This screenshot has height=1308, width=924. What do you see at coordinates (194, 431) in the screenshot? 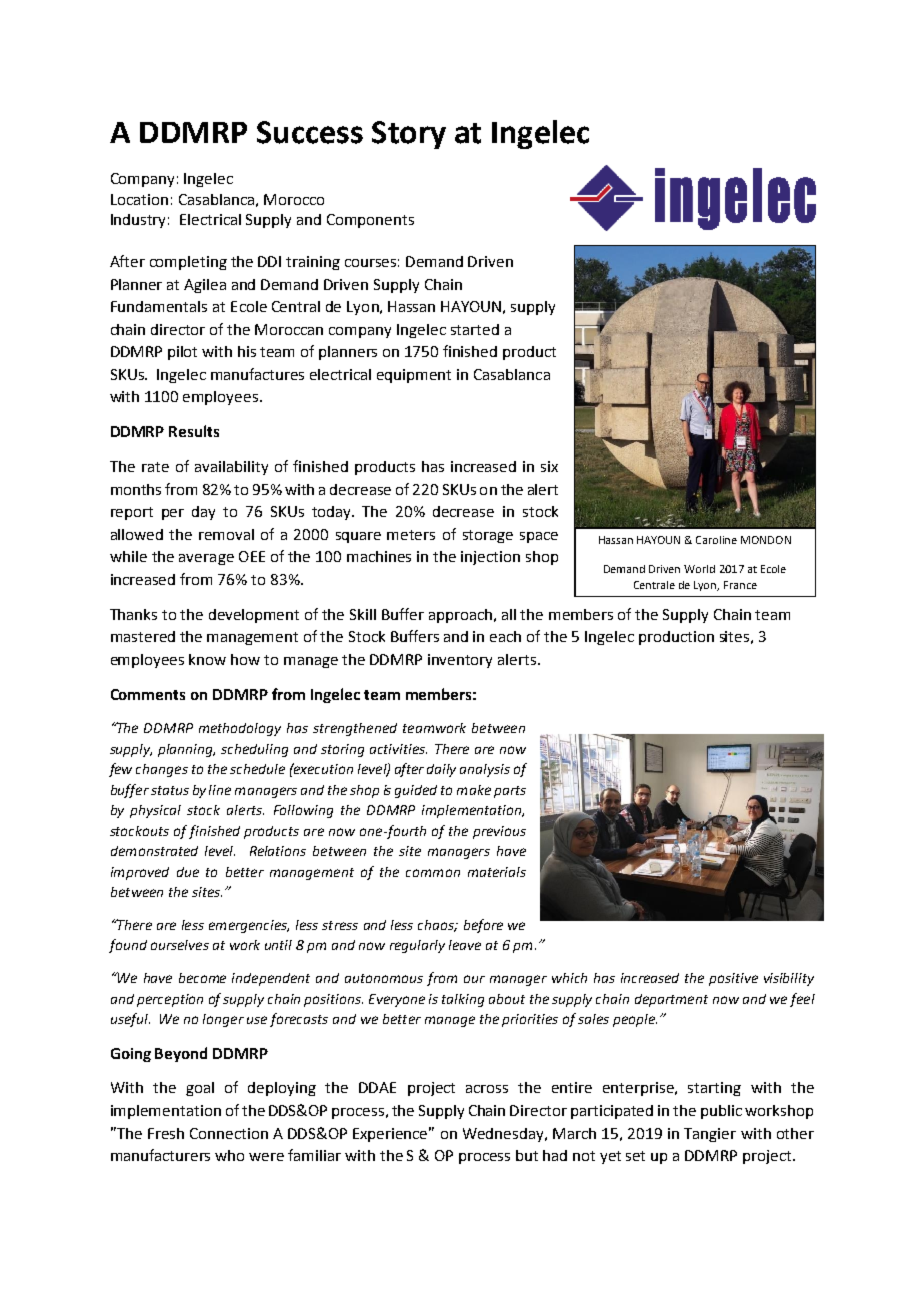
I see `Results` at bounding box center [194, 431].
